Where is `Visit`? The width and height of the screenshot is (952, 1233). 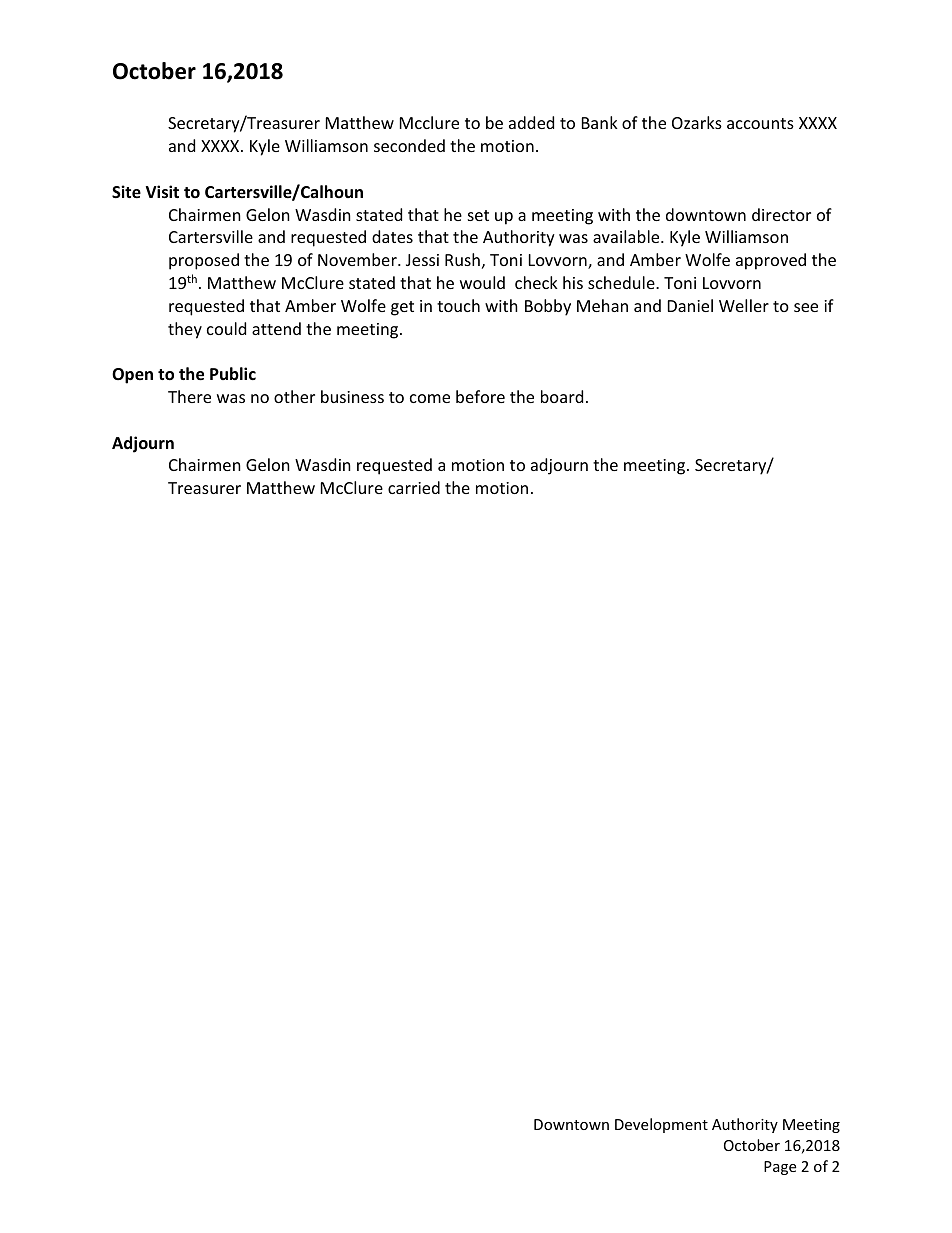 Visit is located at coordinates (162, 192).
